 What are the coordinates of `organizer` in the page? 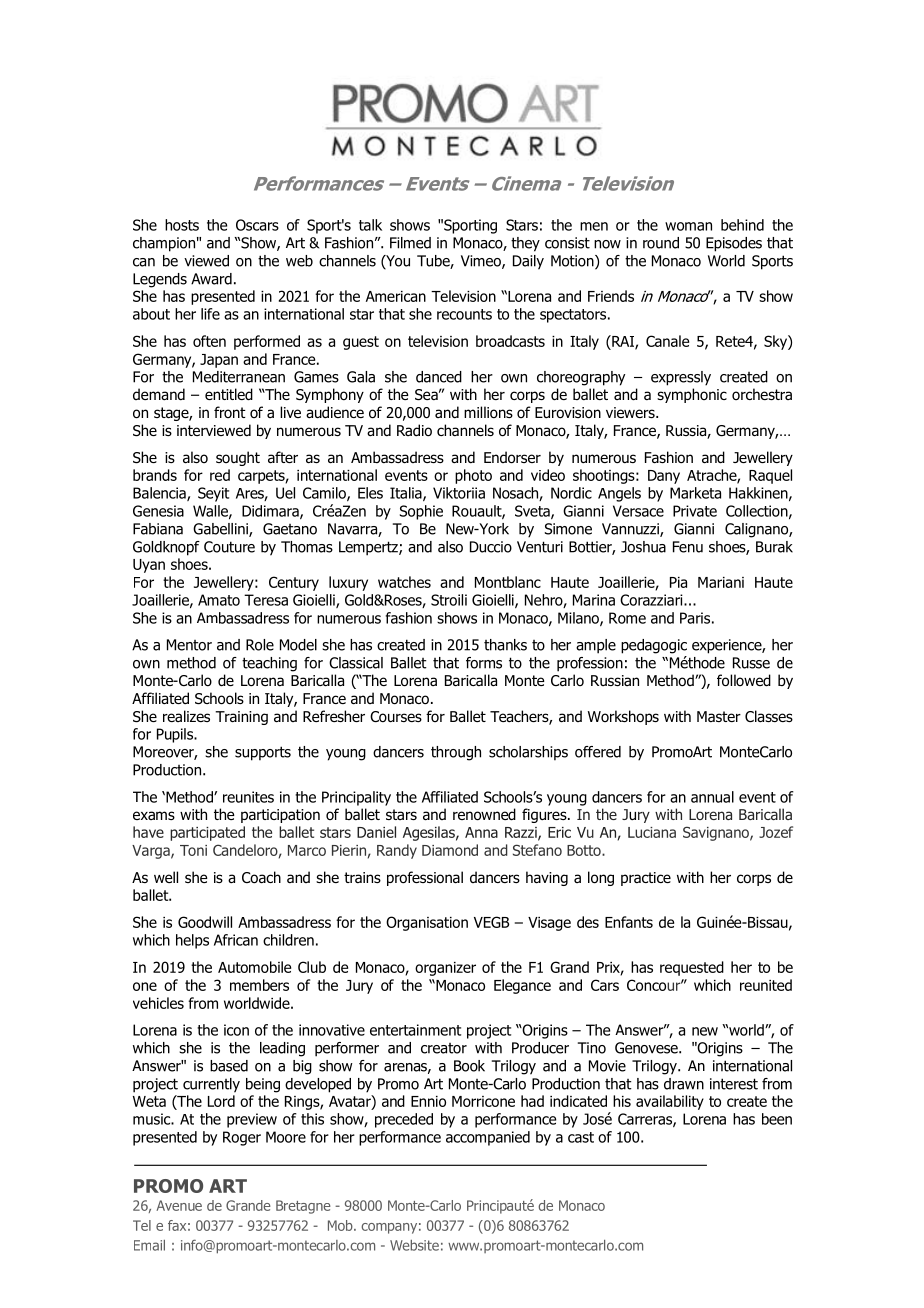 It's located at (445, 969).
